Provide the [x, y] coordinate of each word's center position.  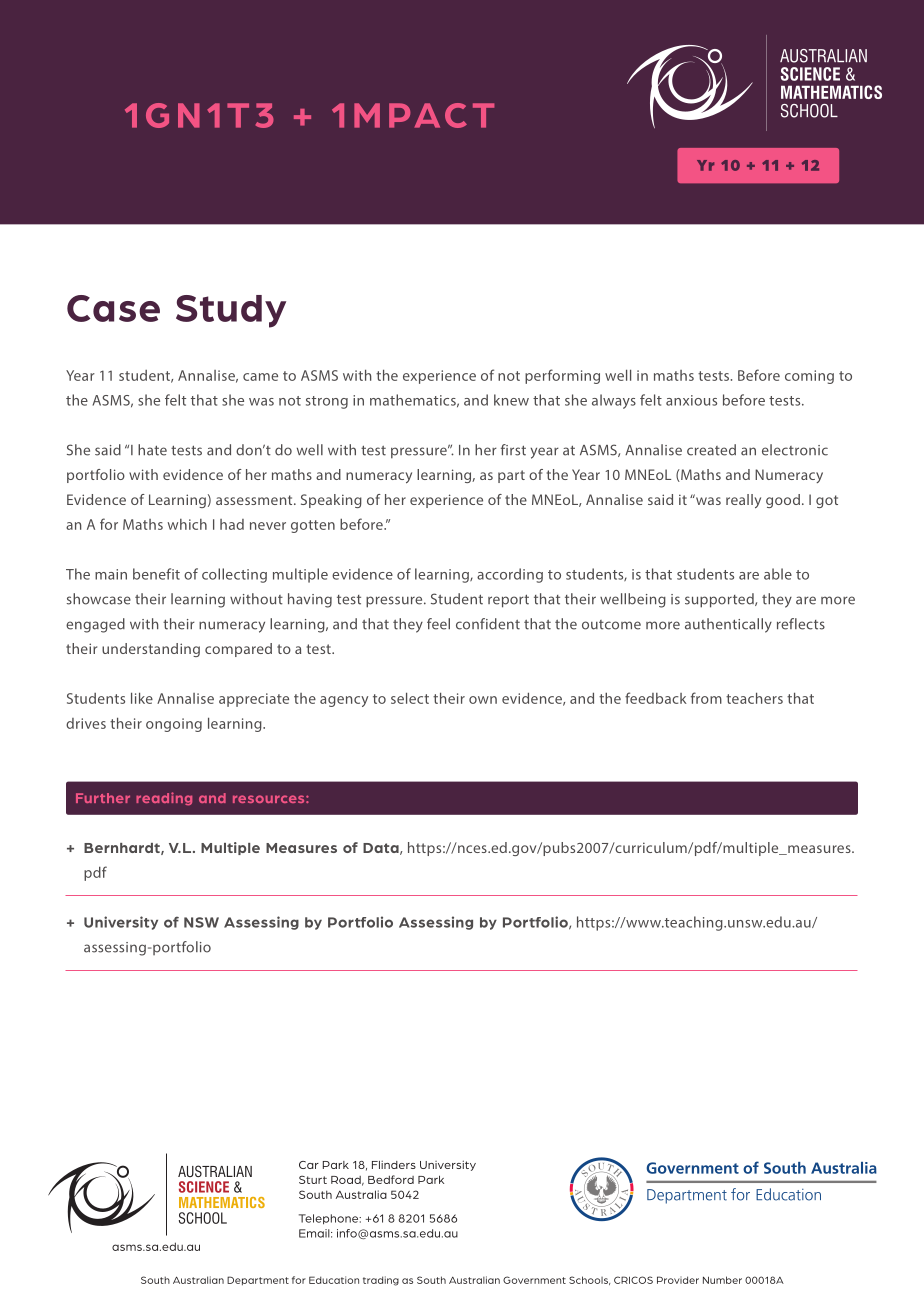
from [706, 698]
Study [231, 311]
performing [562, 376]
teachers [754, 698]
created [711, 450]
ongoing [174, 725]
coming [809, 377]
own [483, 700]
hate [152, 450]
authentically [728, 625]
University [121, 923]
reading [164, 799]
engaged [95, 625]
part [511, 476]
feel [438, 624]
